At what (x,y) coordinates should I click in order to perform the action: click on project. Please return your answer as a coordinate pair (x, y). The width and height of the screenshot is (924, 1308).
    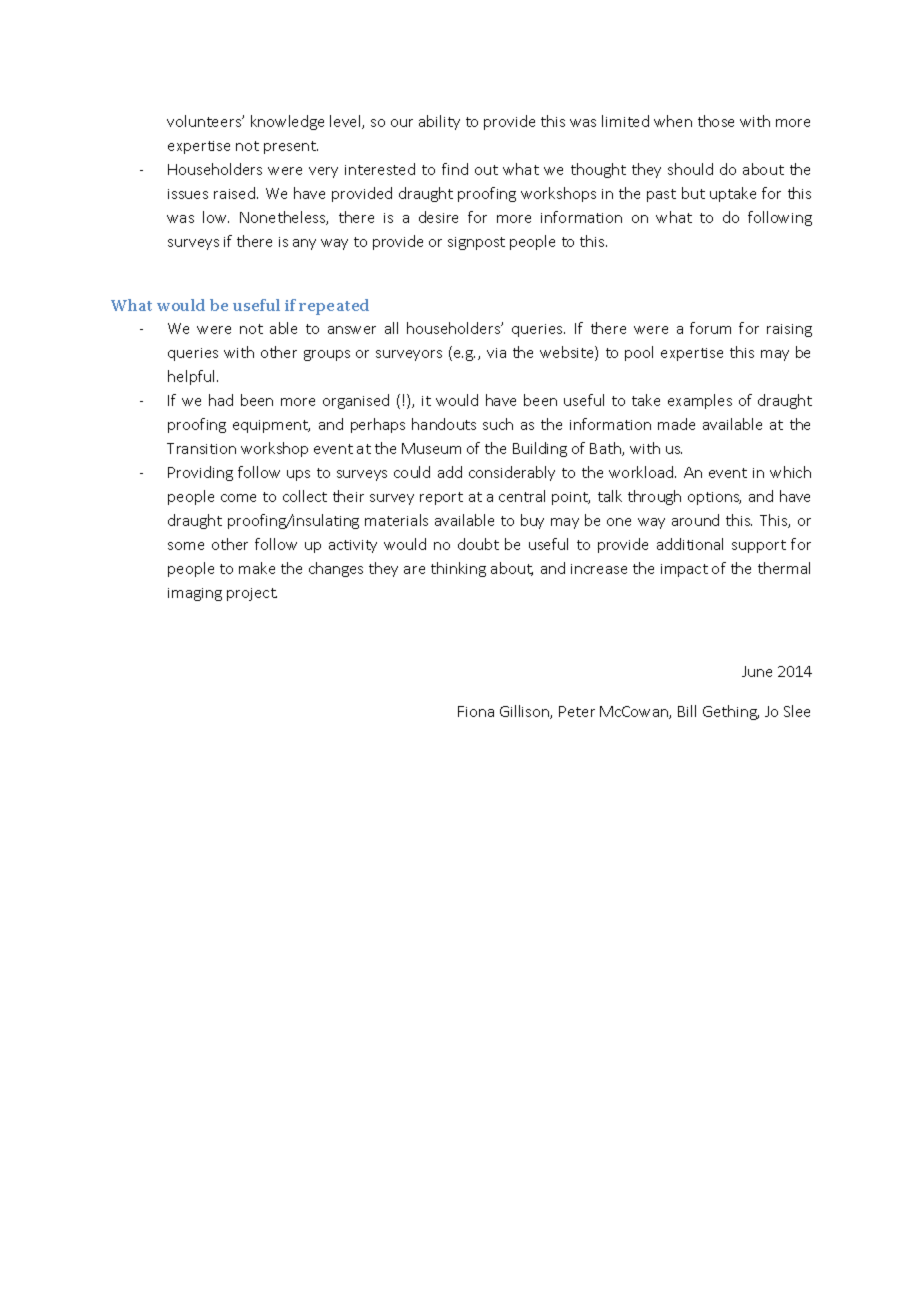
    Looking at the image, I should click on (252, 594).
